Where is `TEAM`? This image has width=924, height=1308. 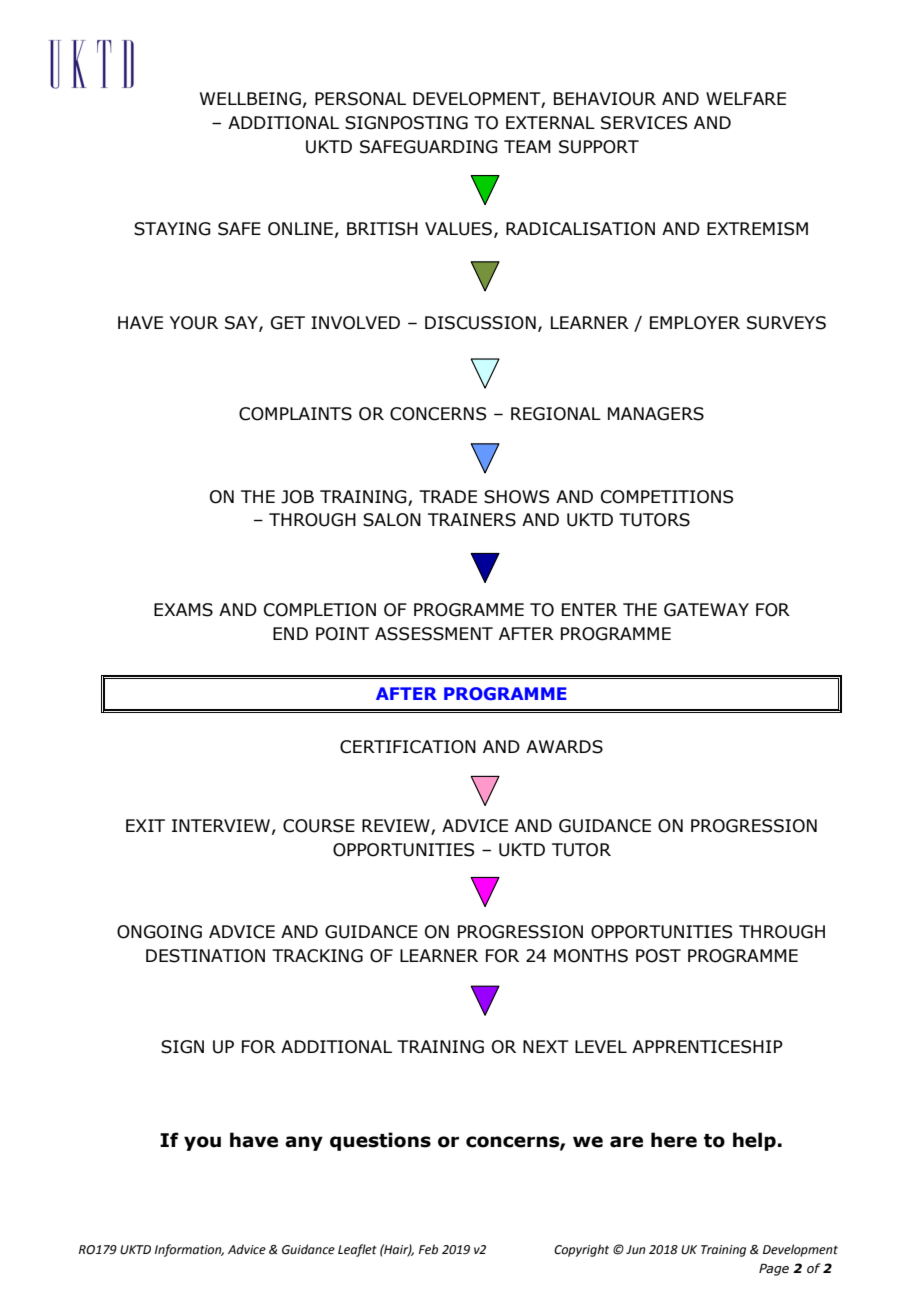 TEAM is located at coordinates (527, 146).
